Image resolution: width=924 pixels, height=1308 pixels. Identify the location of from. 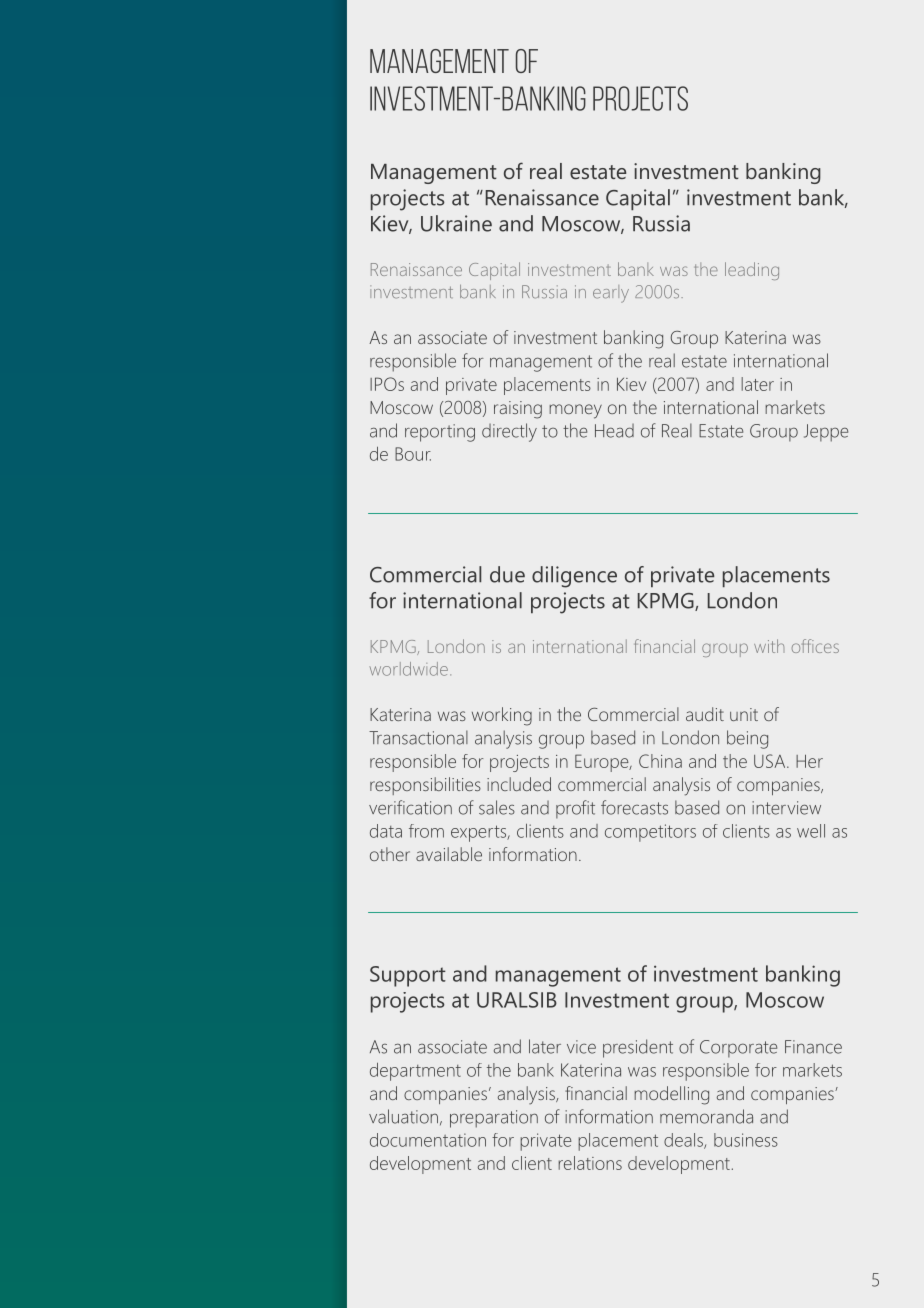
(426, 831).
